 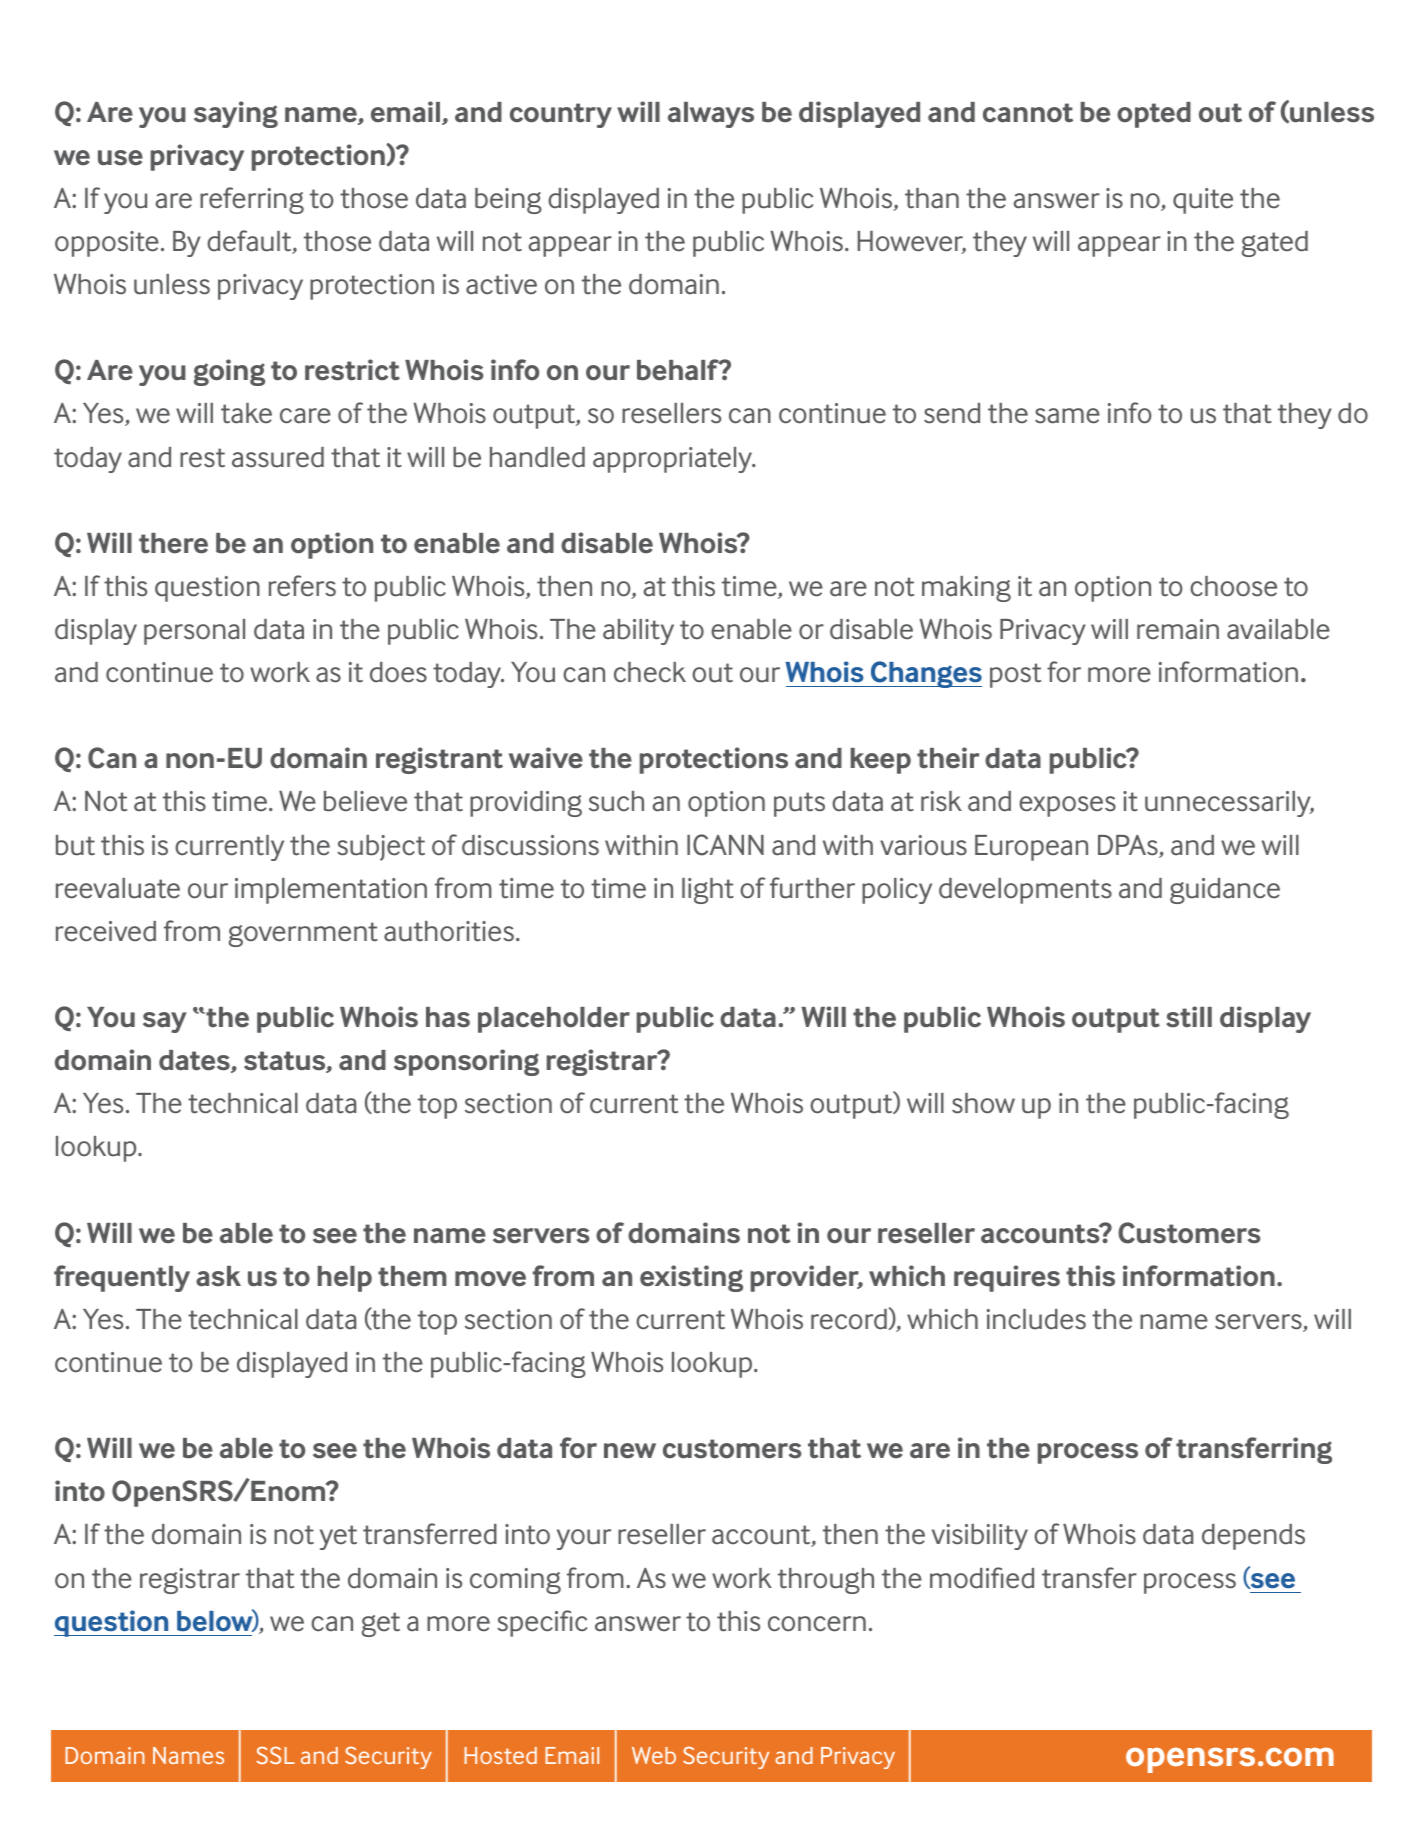 I want to click on assured, so click(x=278, y=457).
